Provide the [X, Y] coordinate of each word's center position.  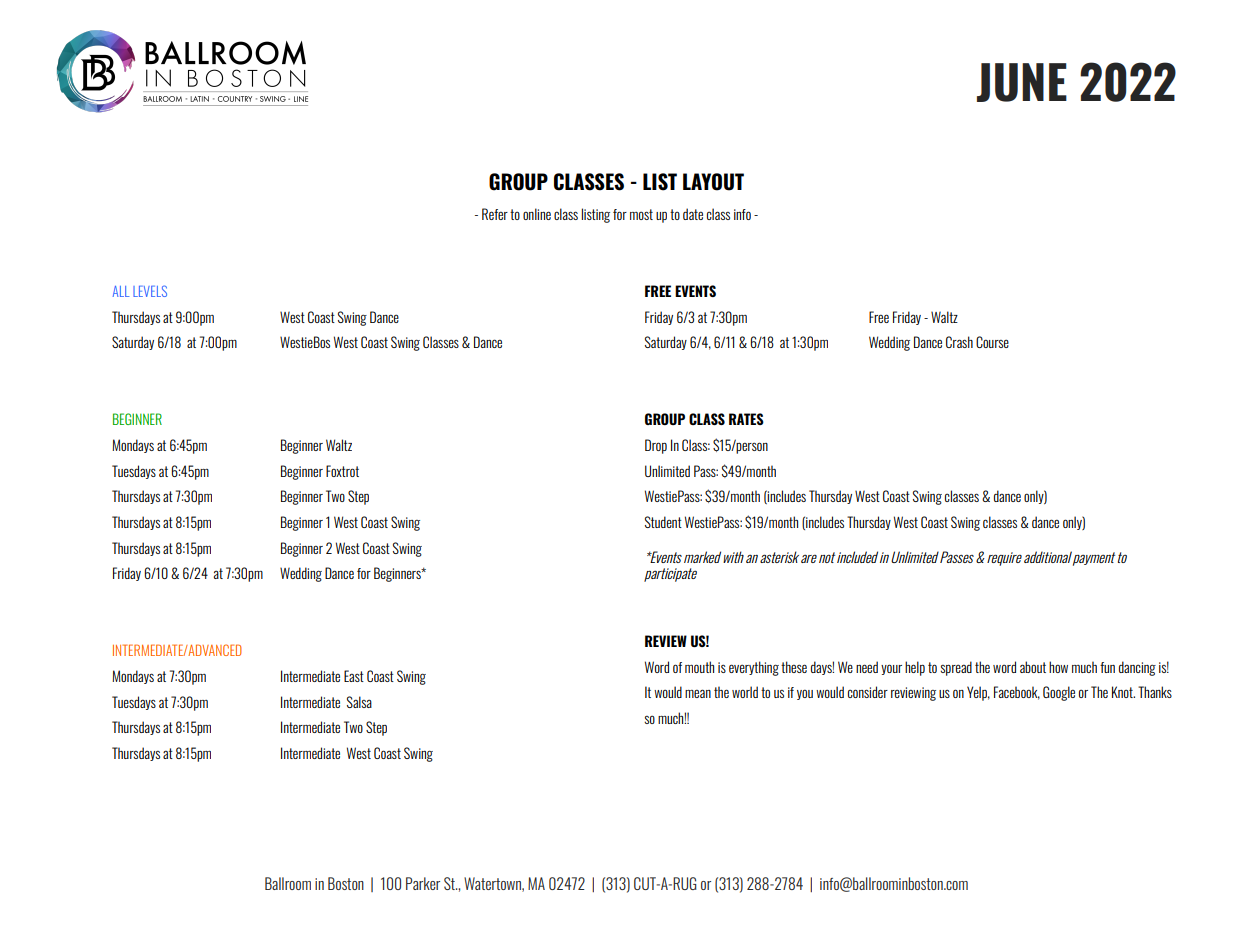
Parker [423, 883]
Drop [656, 446]
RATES [746, 419]
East [354, 676]
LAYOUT [713, 182]
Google [1059, 693]
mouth [699, 667]
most [641, 214]
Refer [495, 214]
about [1033, 667]
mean [698, 693]
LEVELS [150, 291]
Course [992, 342]
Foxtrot [342, 471]
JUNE [1022, 82]
